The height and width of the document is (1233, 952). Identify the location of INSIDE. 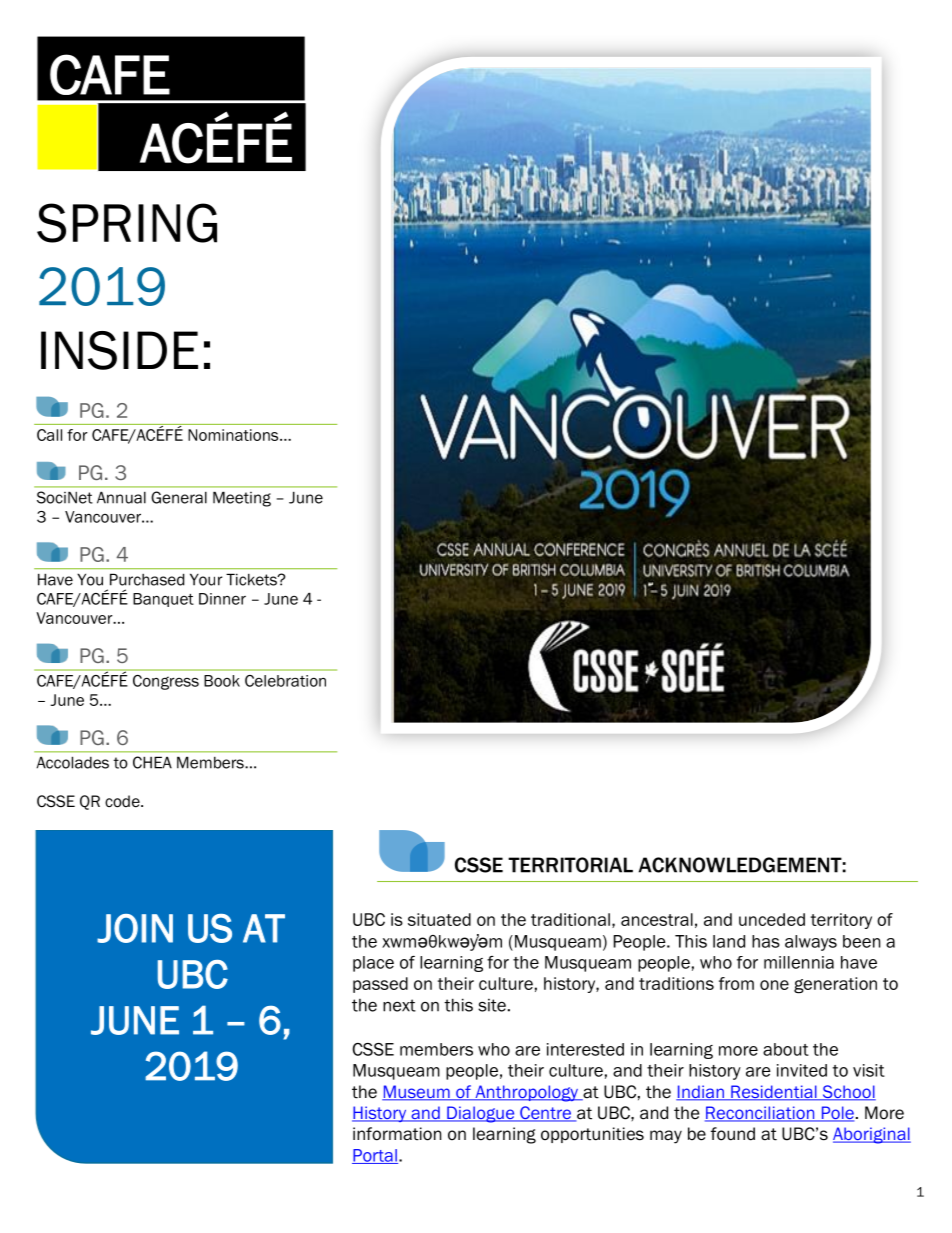
(119, 350).
